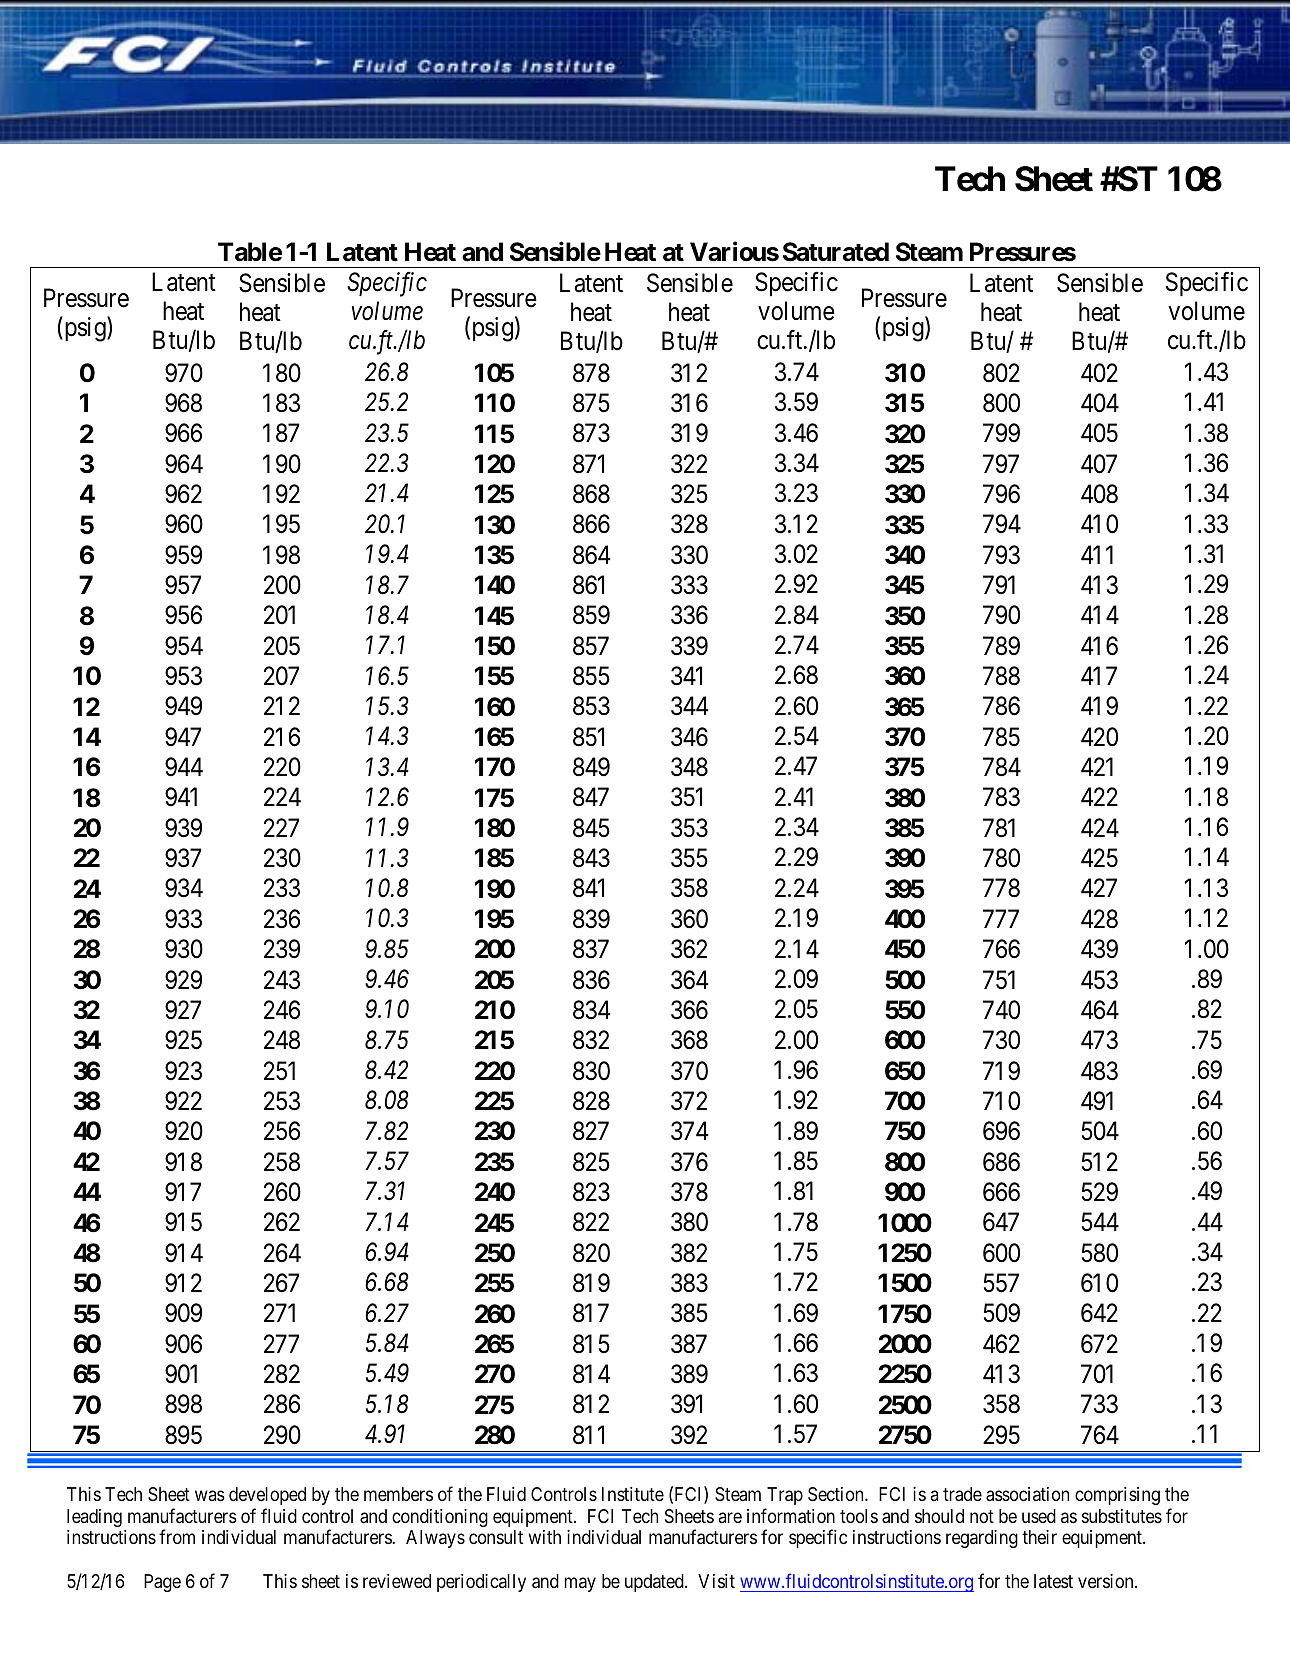 Image resolution: width=1290 pixels, height=1669 pixels. What do you see at coordinates (1027, 1494) in the document?
I see `association` at bounding box center [1027, 1494].
